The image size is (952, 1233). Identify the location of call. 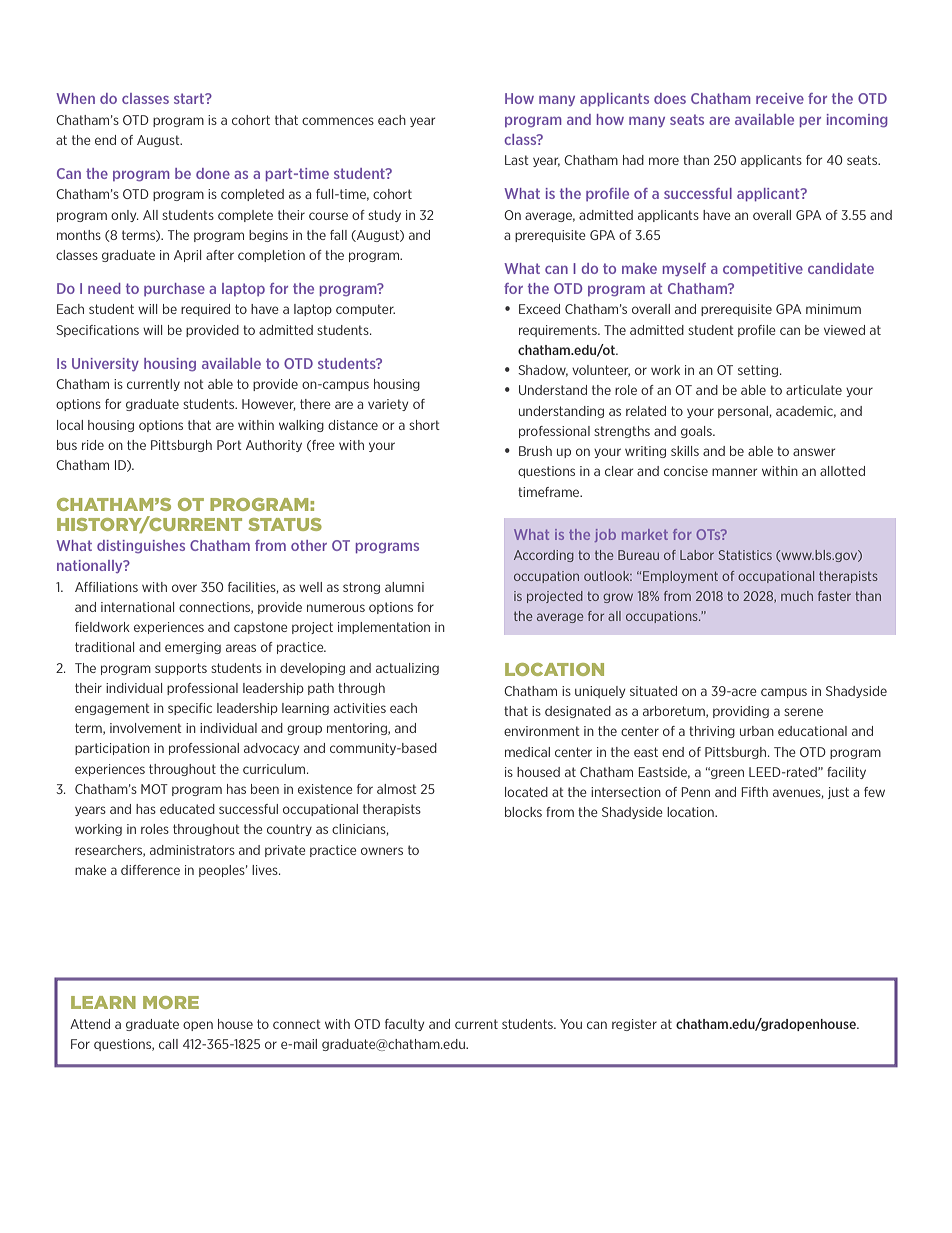
(168, 1044).
